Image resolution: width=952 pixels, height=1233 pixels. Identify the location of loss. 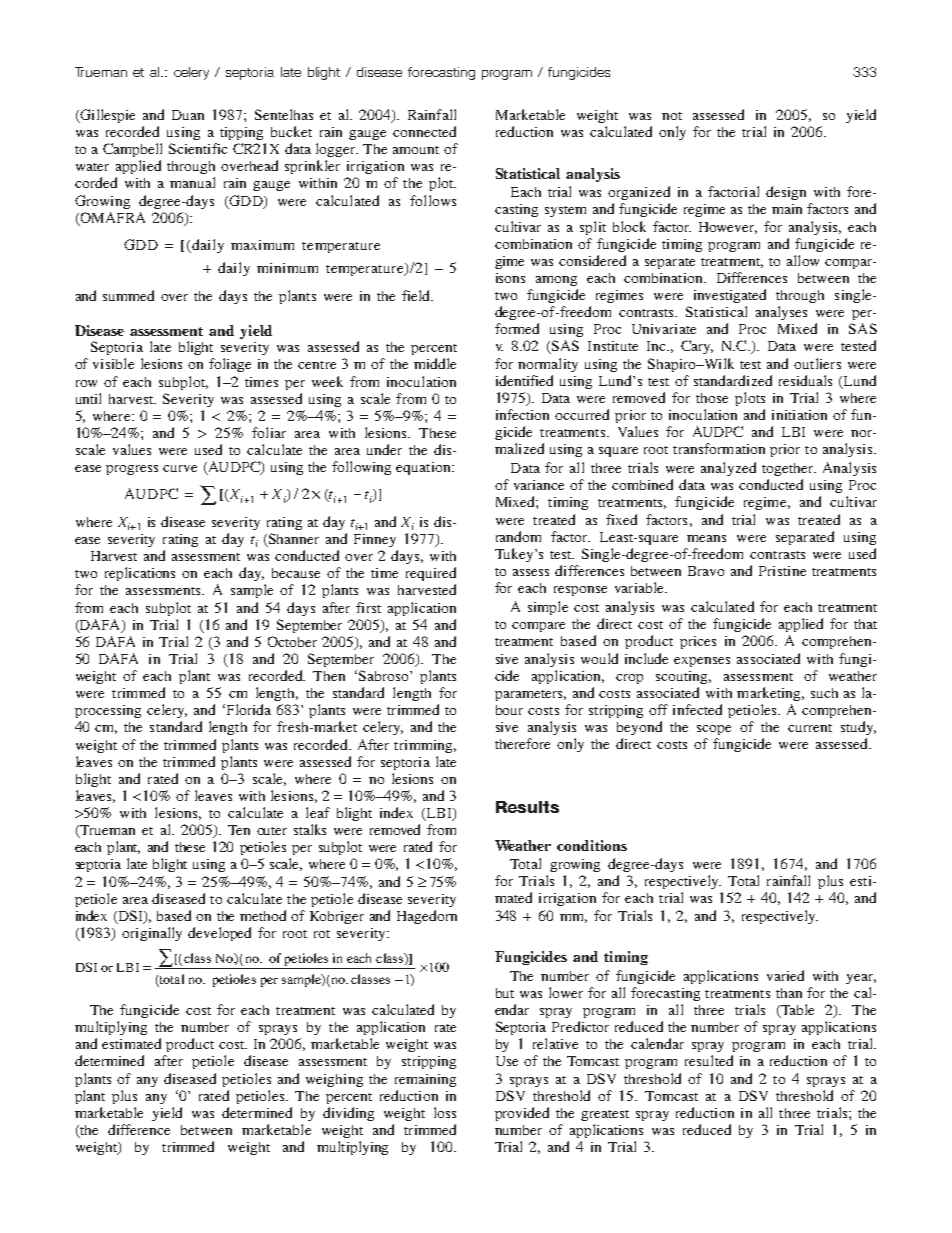
(445, 1112).
